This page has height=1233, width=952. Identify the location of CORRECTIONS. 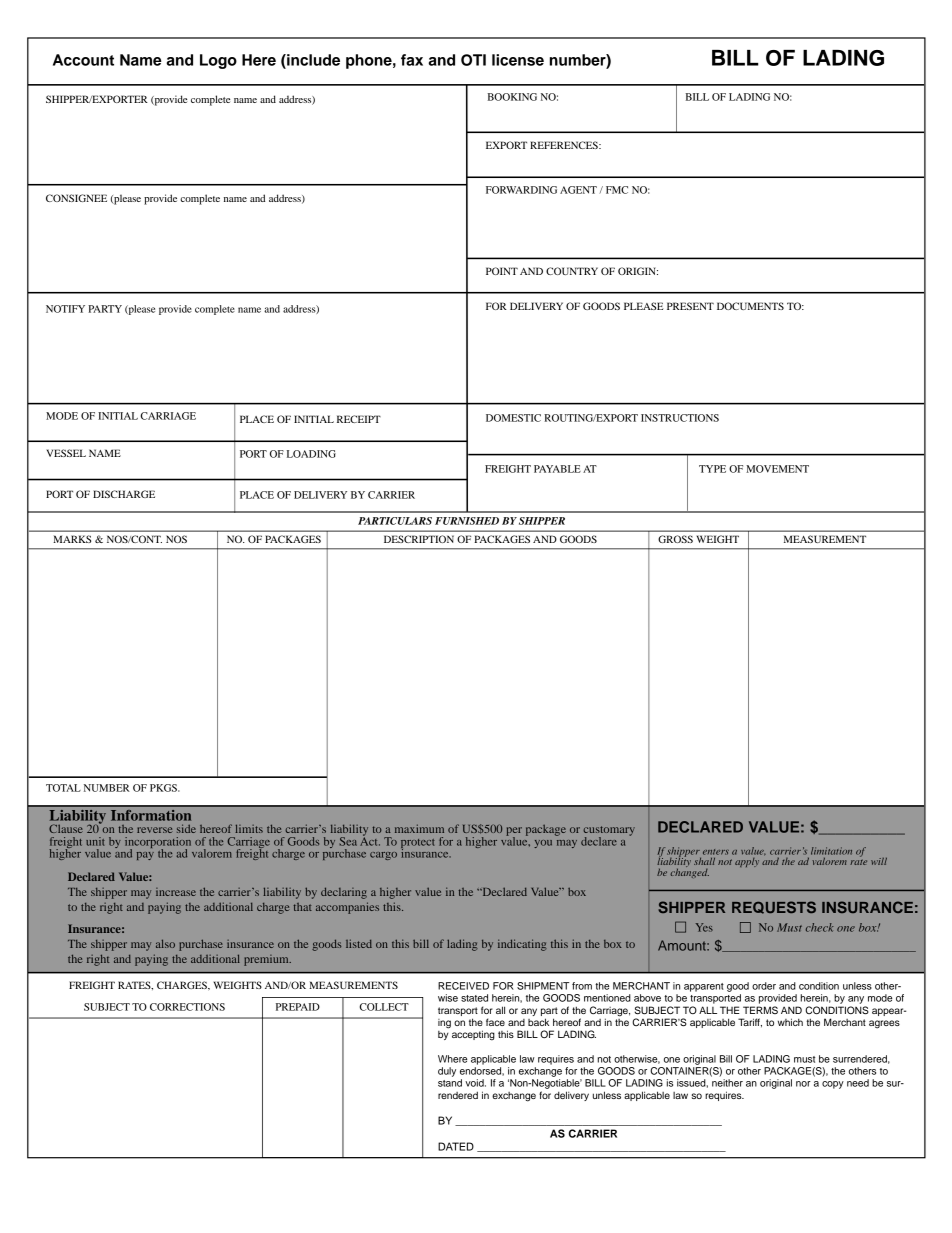
(187, 1007).
